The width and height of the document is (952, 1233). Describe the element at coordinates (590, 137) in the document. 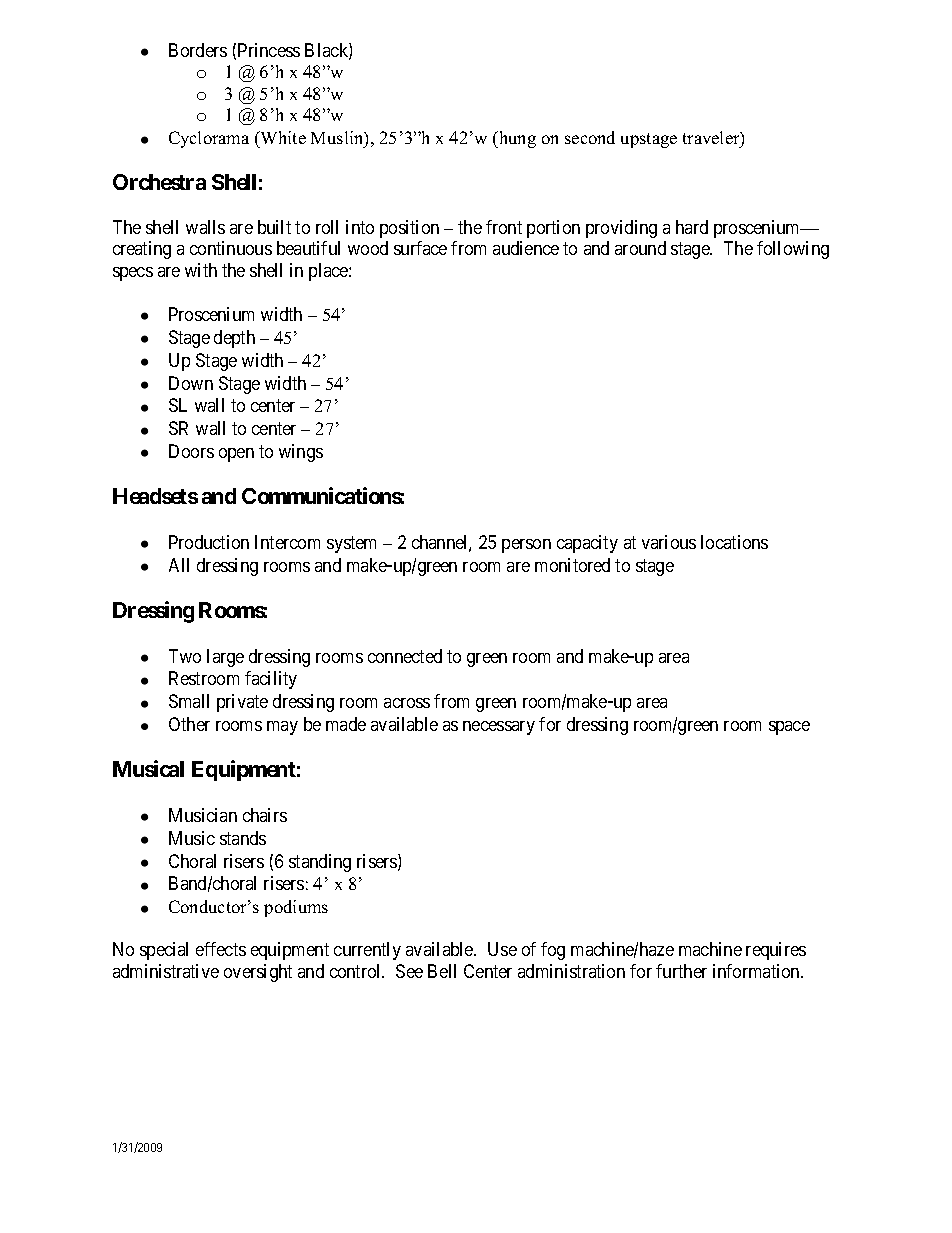

I see `second` at that location.
